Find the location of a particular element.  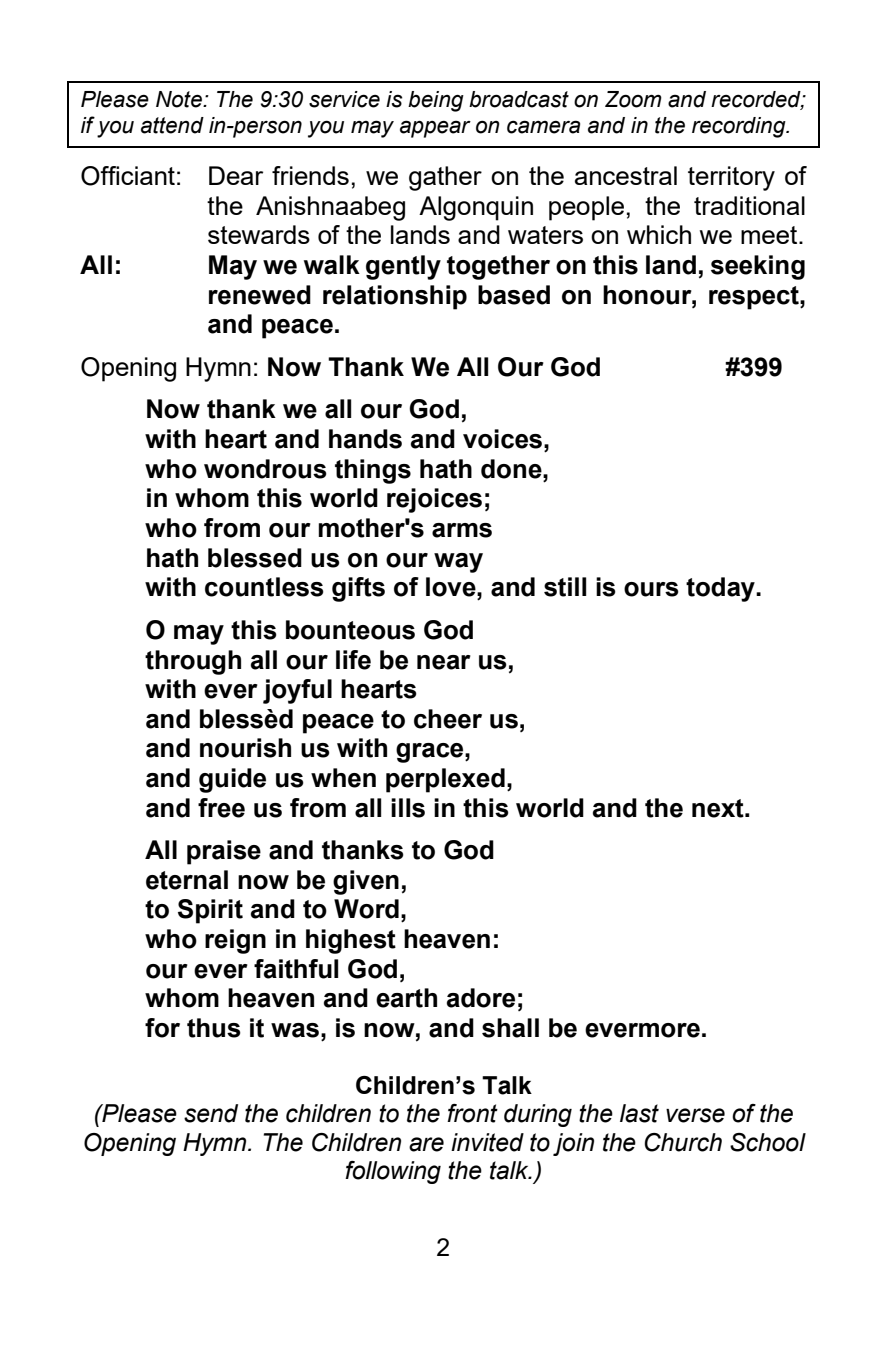

near is located at coordinates (444, 662).
